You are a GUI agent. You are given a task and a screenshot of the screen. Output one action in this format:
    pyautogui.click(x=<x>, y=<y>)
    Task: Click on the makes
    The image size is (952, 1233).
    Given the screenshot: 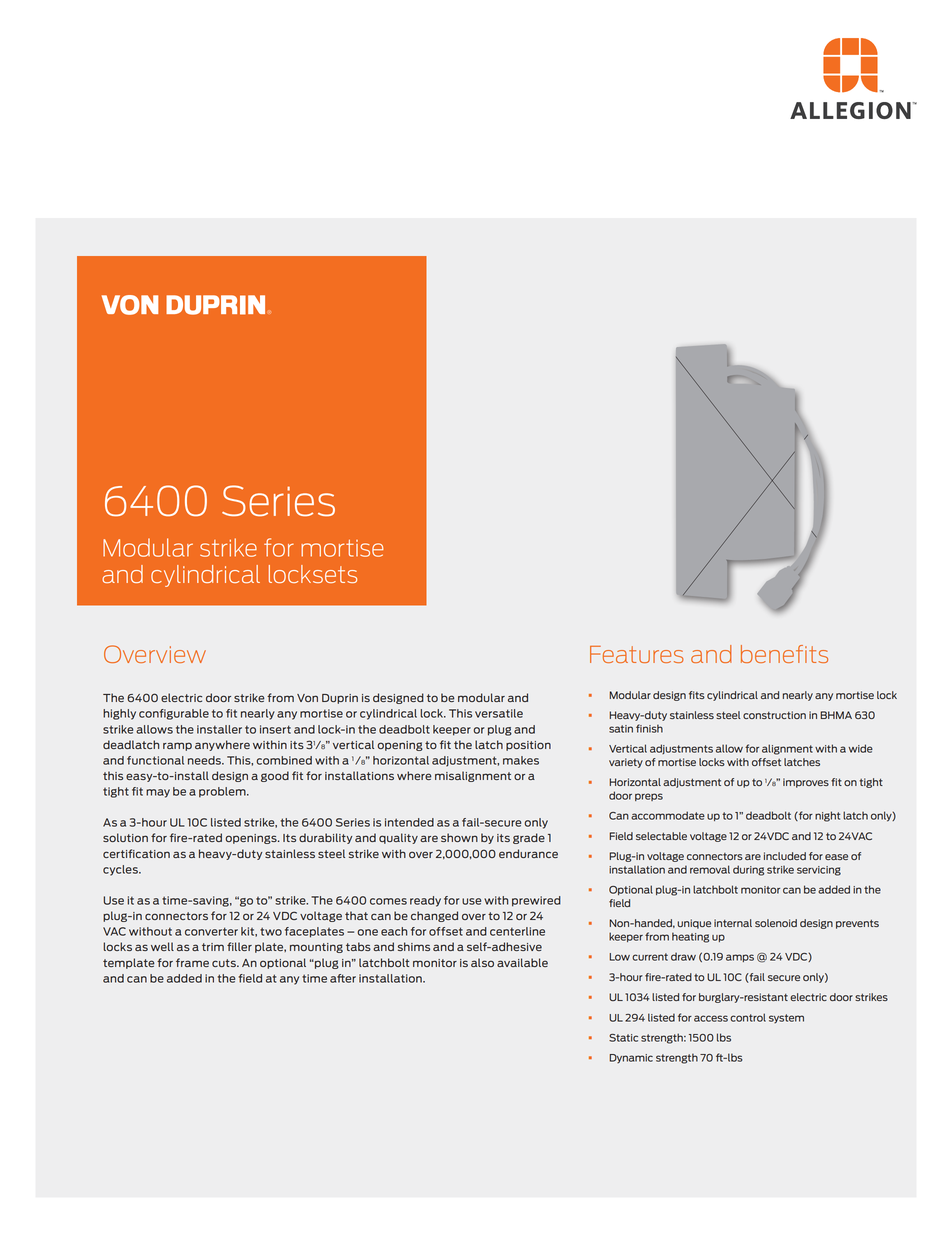 What is the action you would take?
    pyautogui.click(x=521, y=760)
